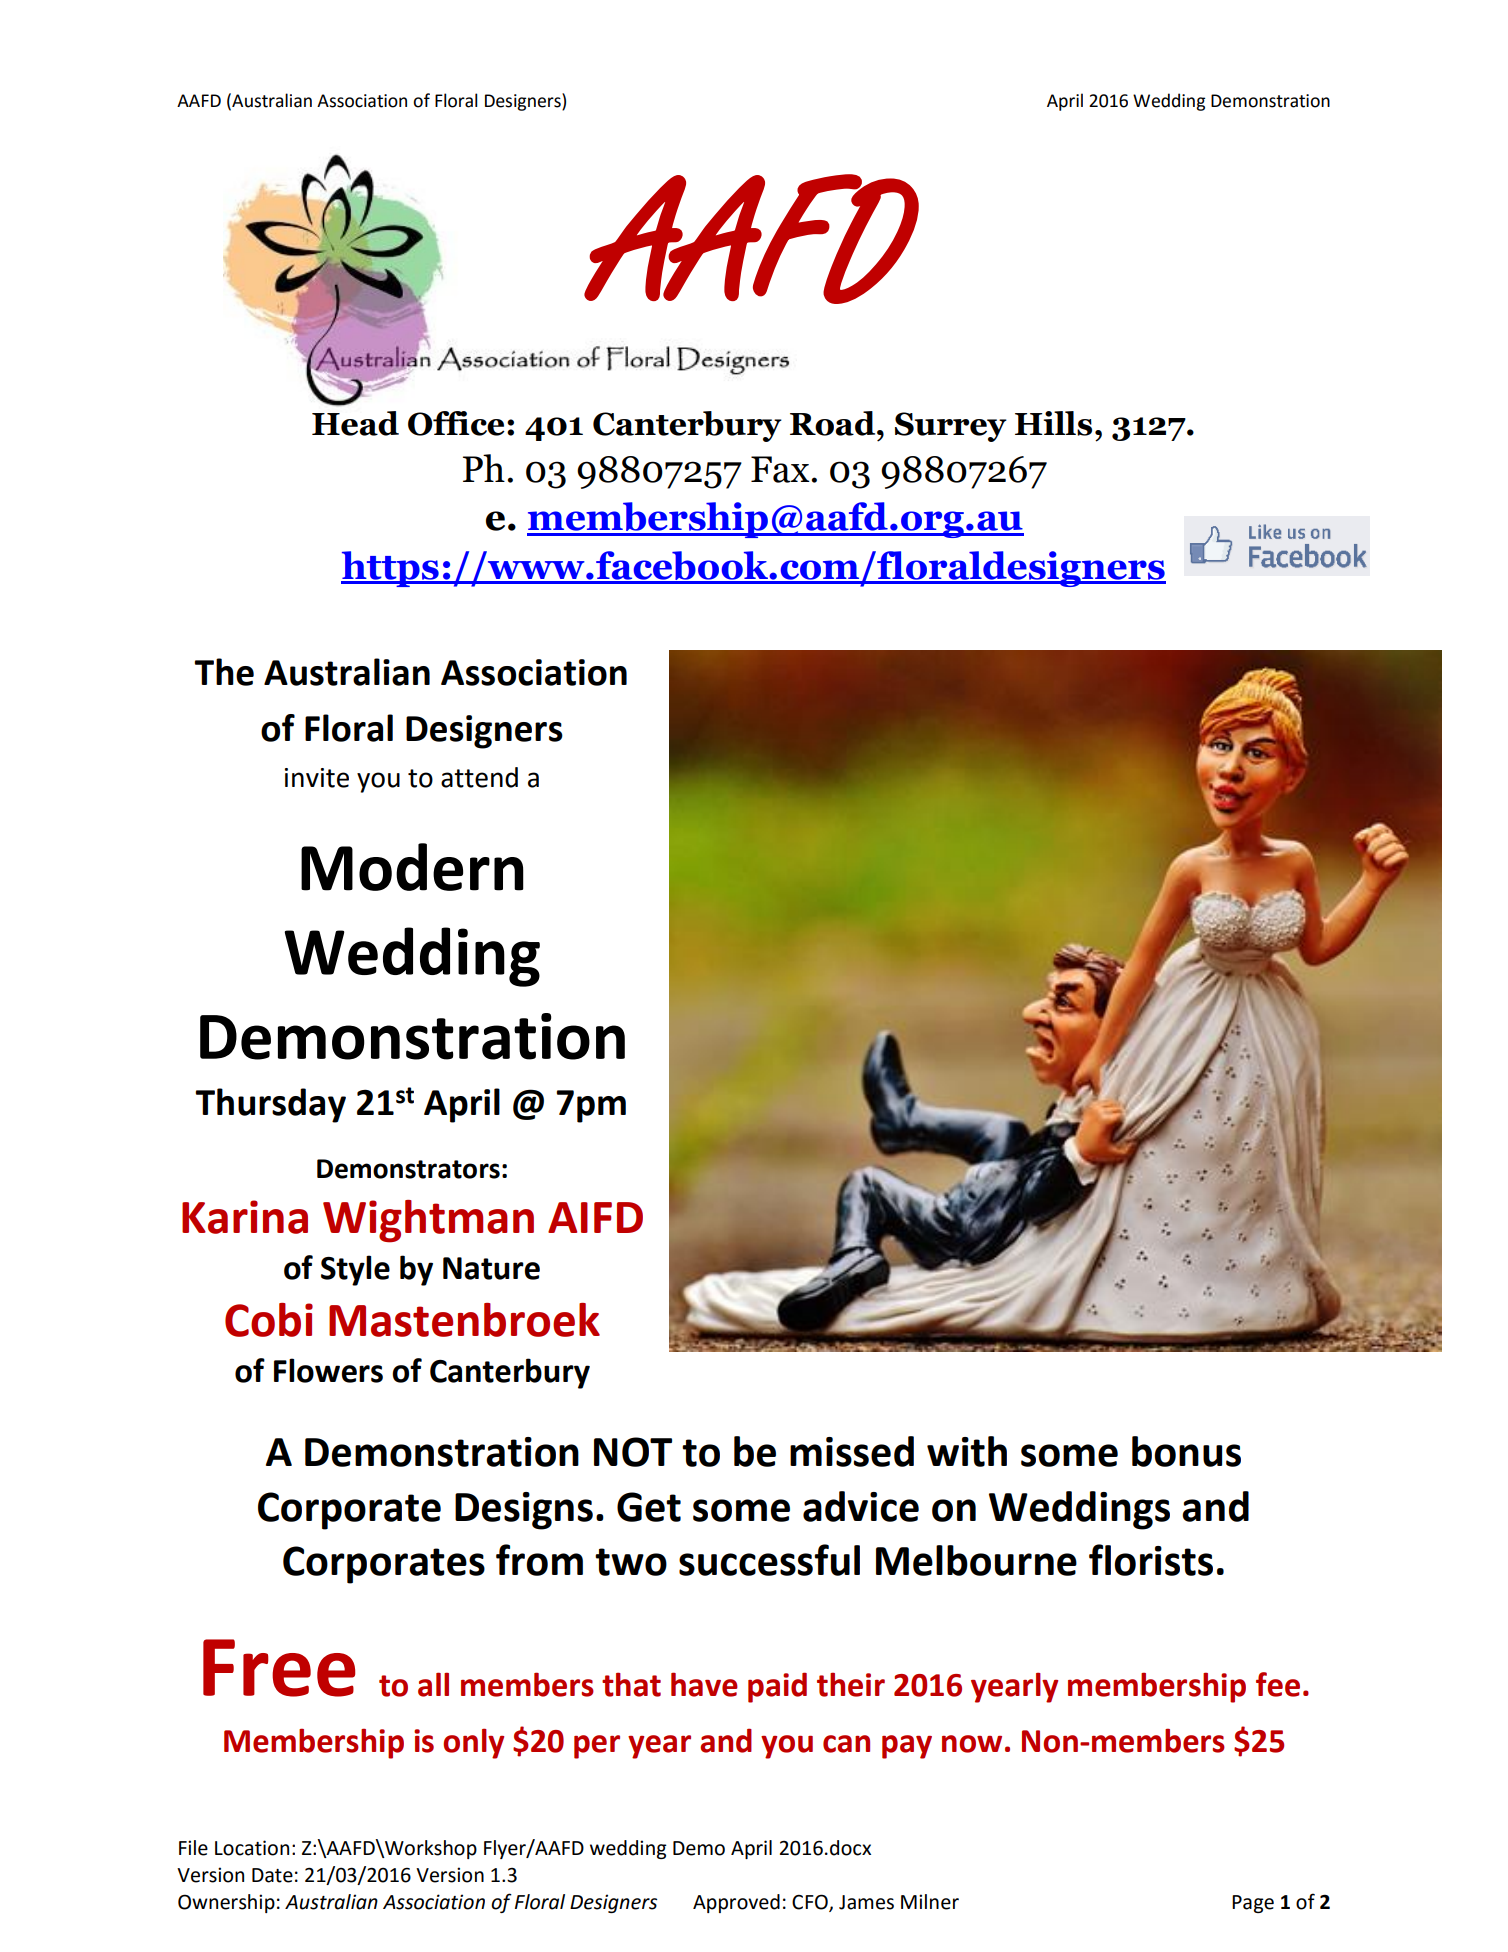 The image size is (1508, 1952). I want to click on Style, so click(355, 1270).
